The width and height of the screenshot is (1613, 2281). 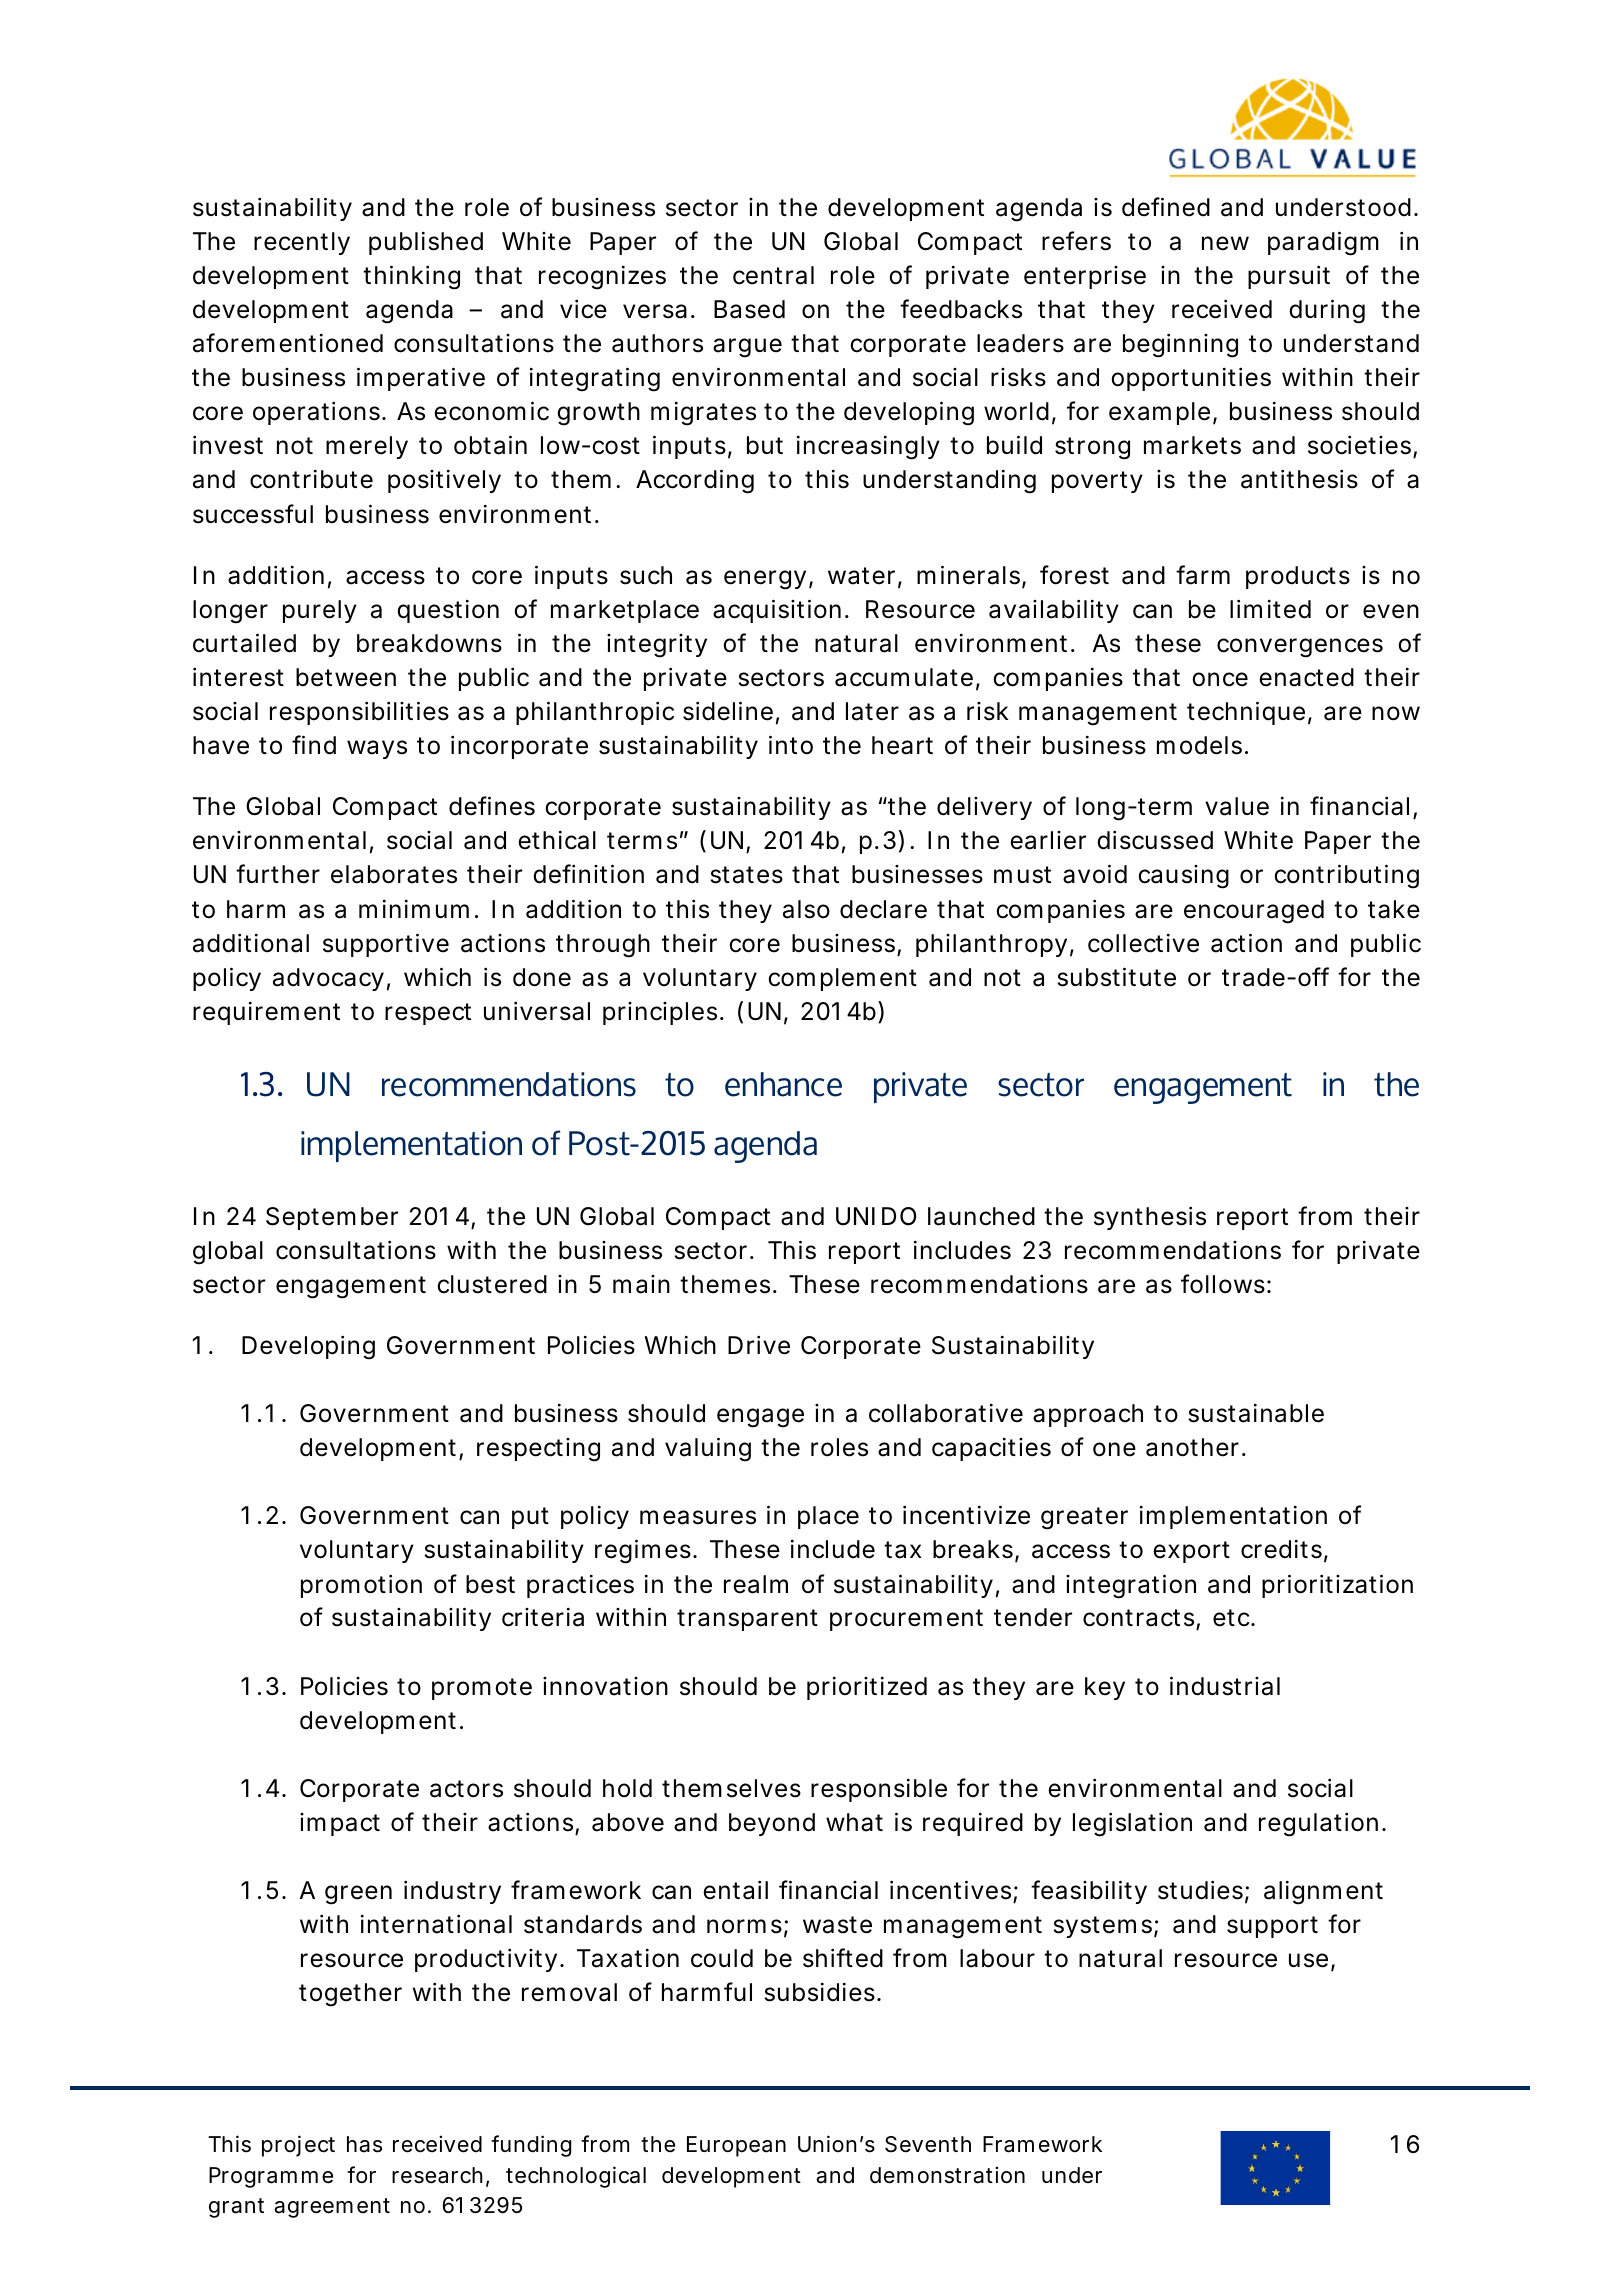 I want to click on promotion, so click(x=361, y=1586).
